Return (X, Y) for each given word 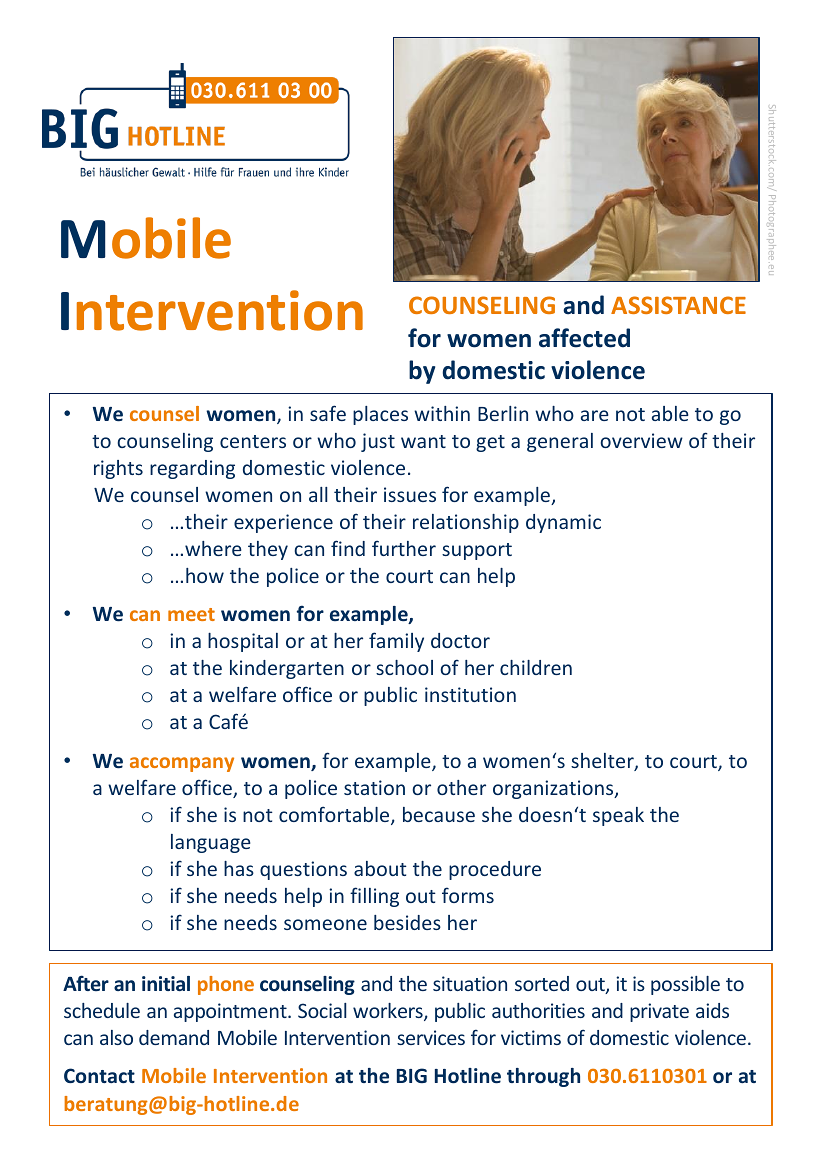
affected (584, 338)
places (380, 415)
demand (174, 1037)
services (431, 1037)
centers (253, 441)
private (659, 1012)
